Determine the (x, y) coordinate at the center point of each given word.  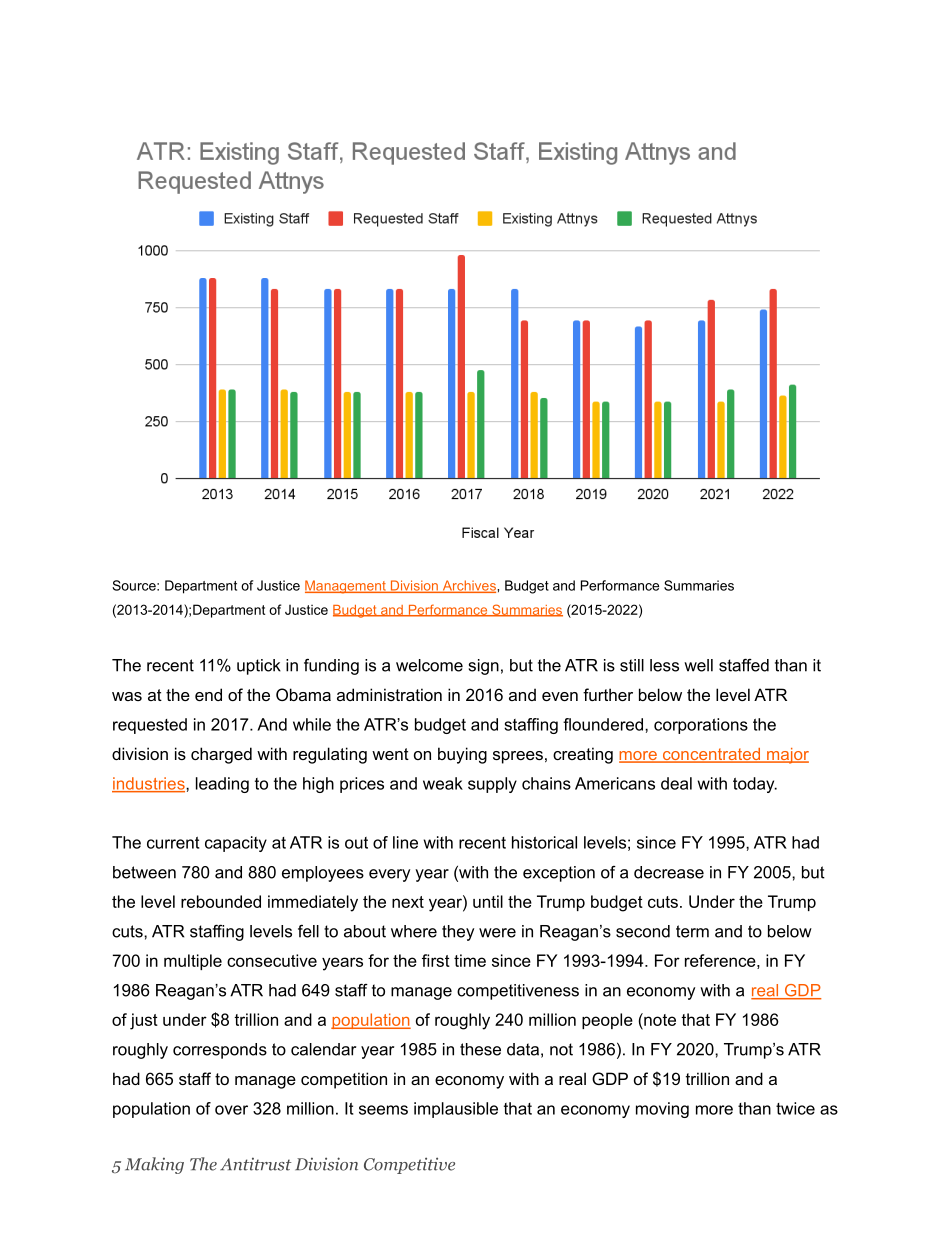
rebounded (221, 901)
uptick (259, 667)
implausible (456, 1110)
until (488, 901)
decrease (669, 872)
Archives (469, 586)
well (698, 665)
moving (662, 1110)
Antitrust (256, 1164)
